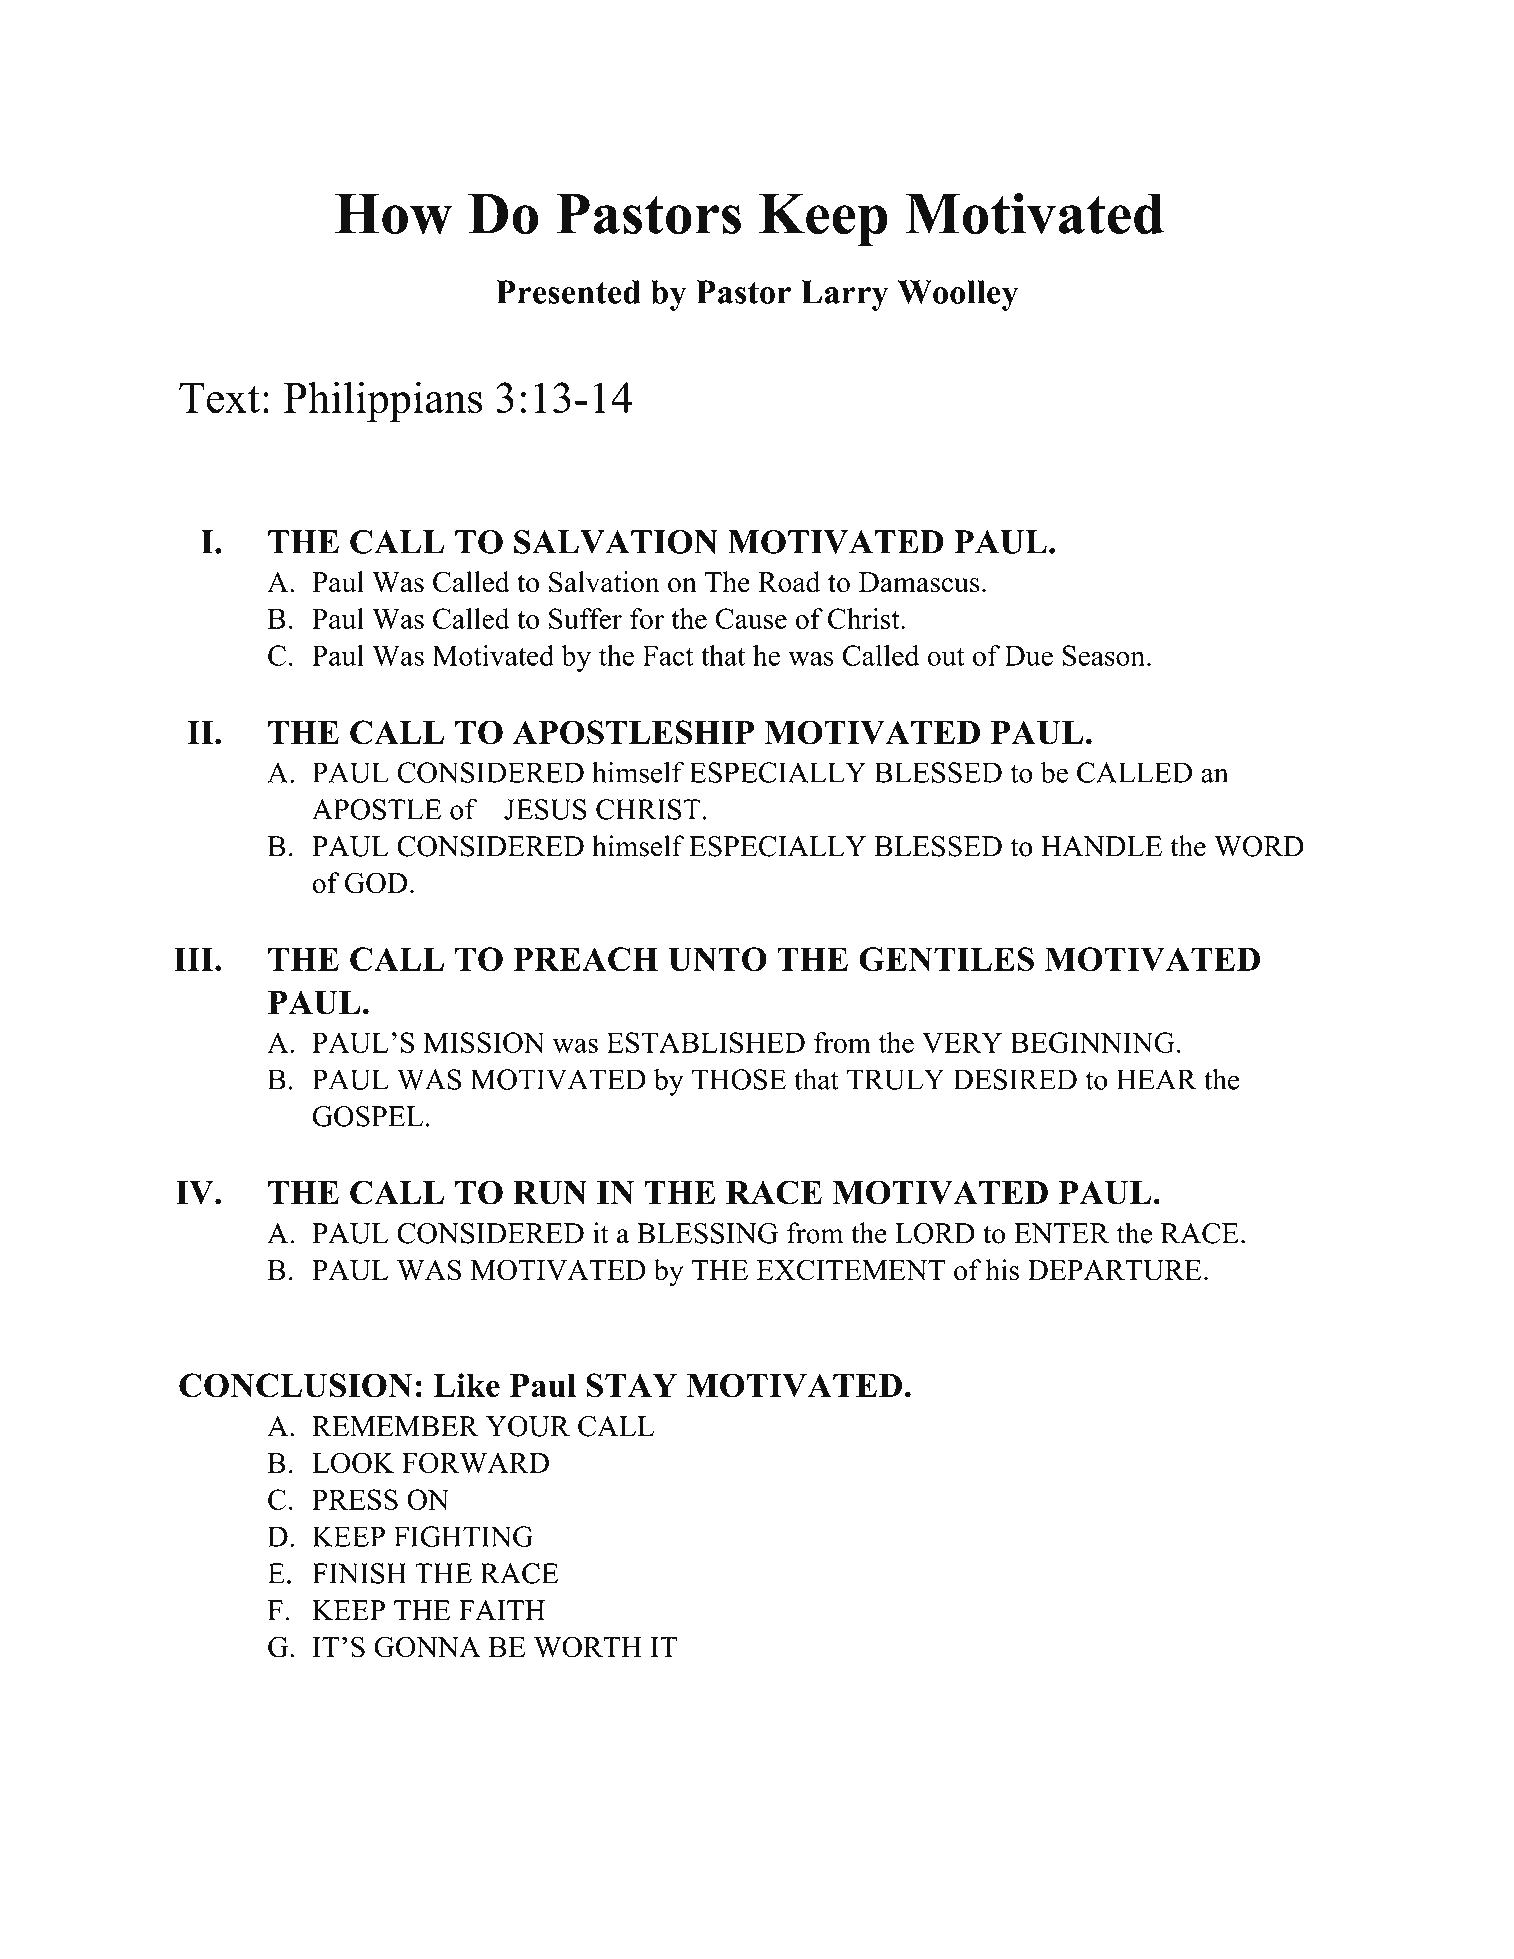 The width and height of the page is (1514, 1959). Describe the element at coordinates (588, 1647) in the page. I see `WORTH` at that location.
